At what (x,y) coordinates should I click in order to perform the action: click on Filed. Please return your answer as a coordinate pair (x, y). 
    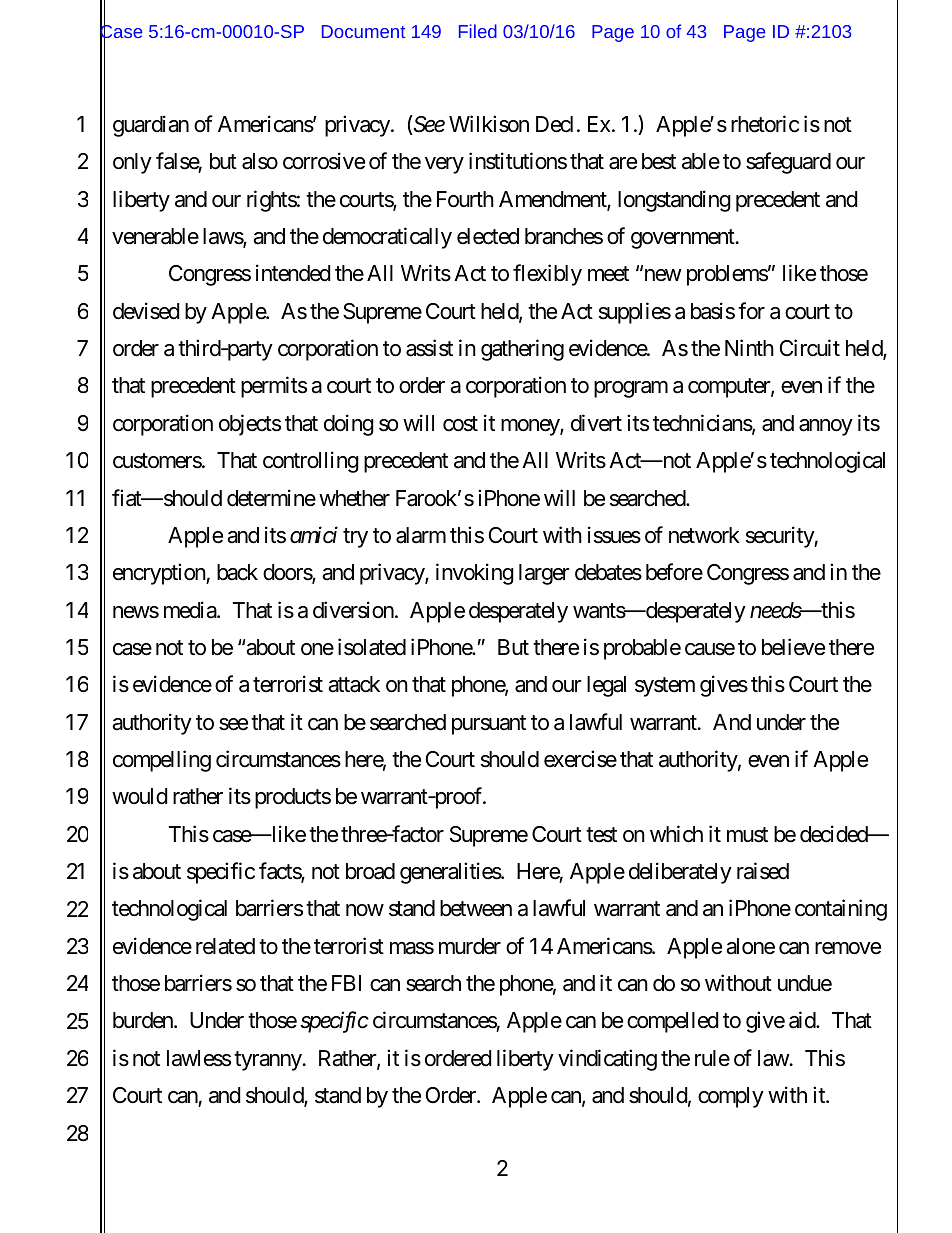
    Looking at the image, I should click on (478, 31).
